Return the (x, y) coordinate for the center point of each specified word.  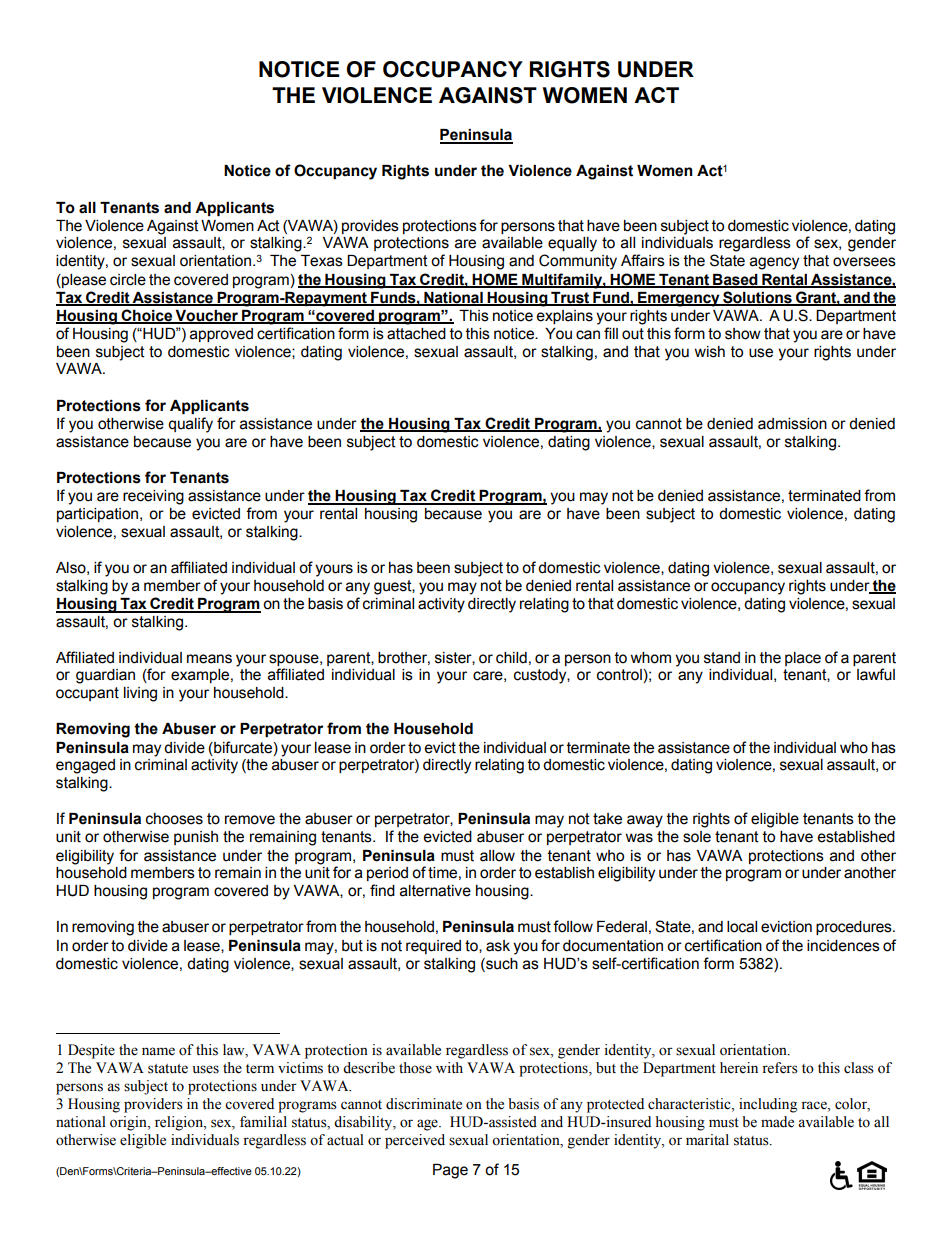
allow (497, 856)
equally (572, 244)
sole (697, 837)
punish (196, 838)
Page (450, 1171)
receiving (153, 497)
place (803, 659)
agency (774, 263)
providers (153, 1105)
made (777, 1122)
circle (128, 280)
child (511, 658)
